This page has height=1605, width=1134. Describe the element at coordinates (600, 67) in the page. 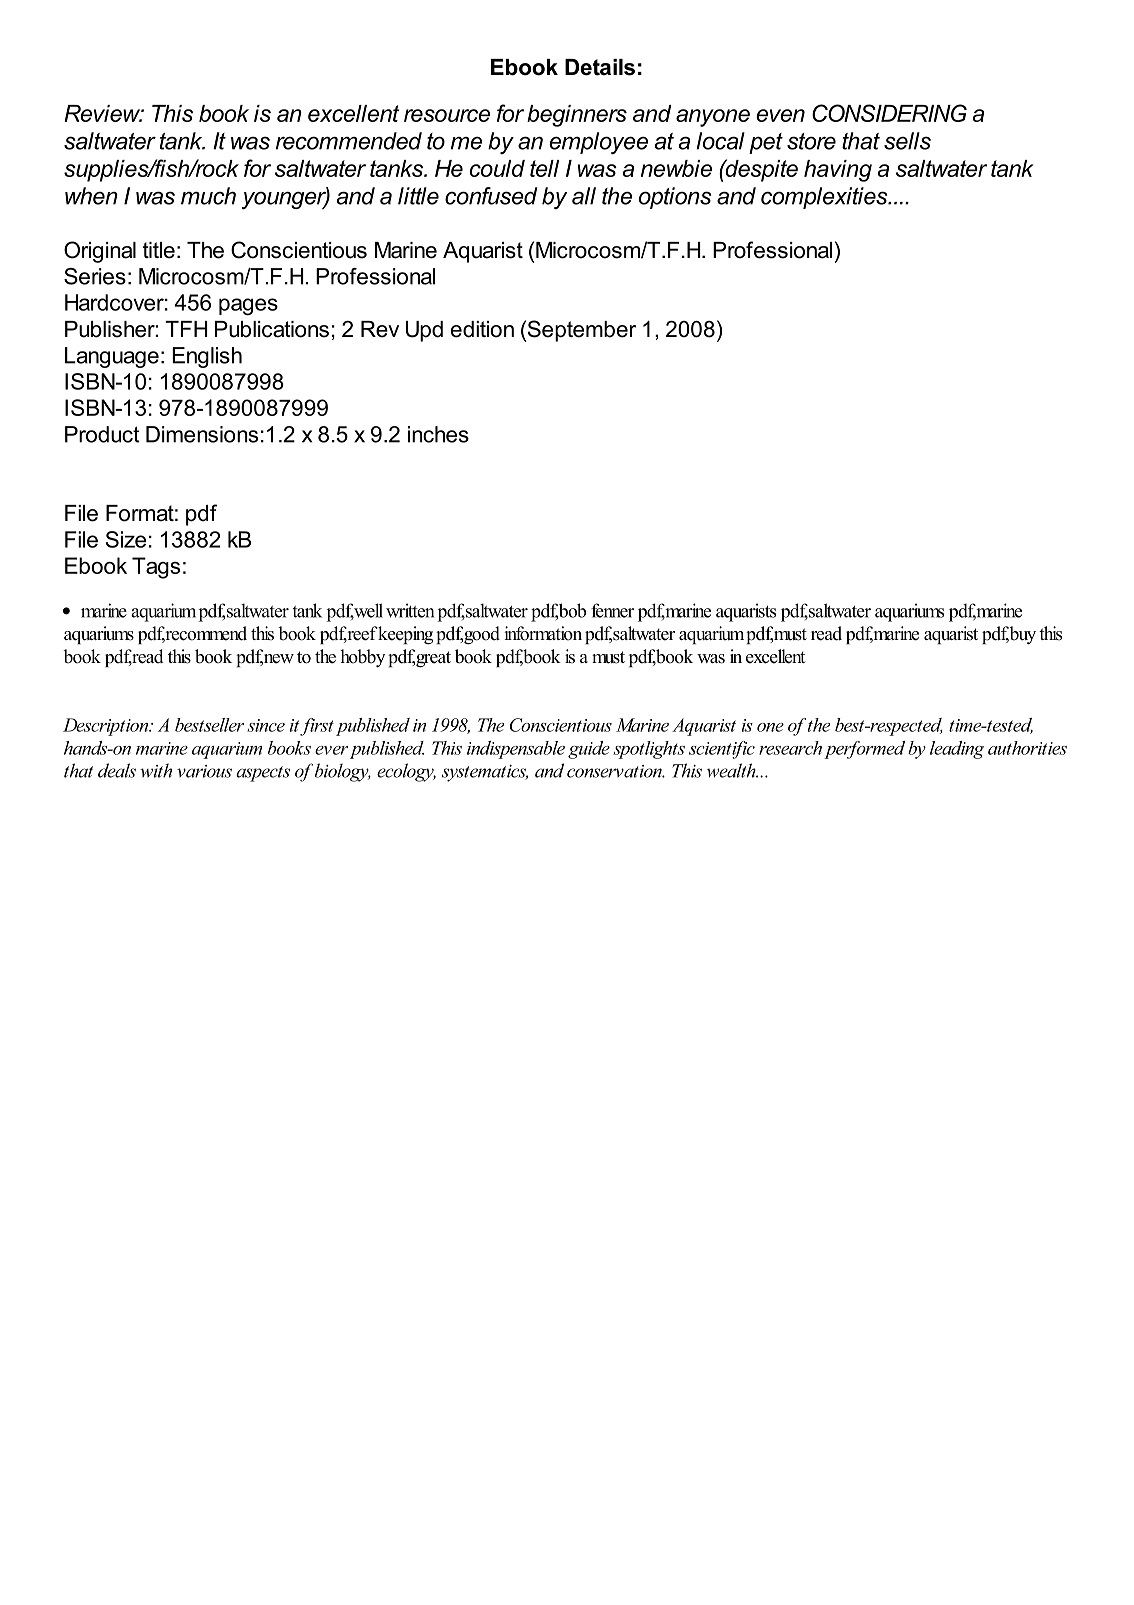

I see `Details` at that location.
